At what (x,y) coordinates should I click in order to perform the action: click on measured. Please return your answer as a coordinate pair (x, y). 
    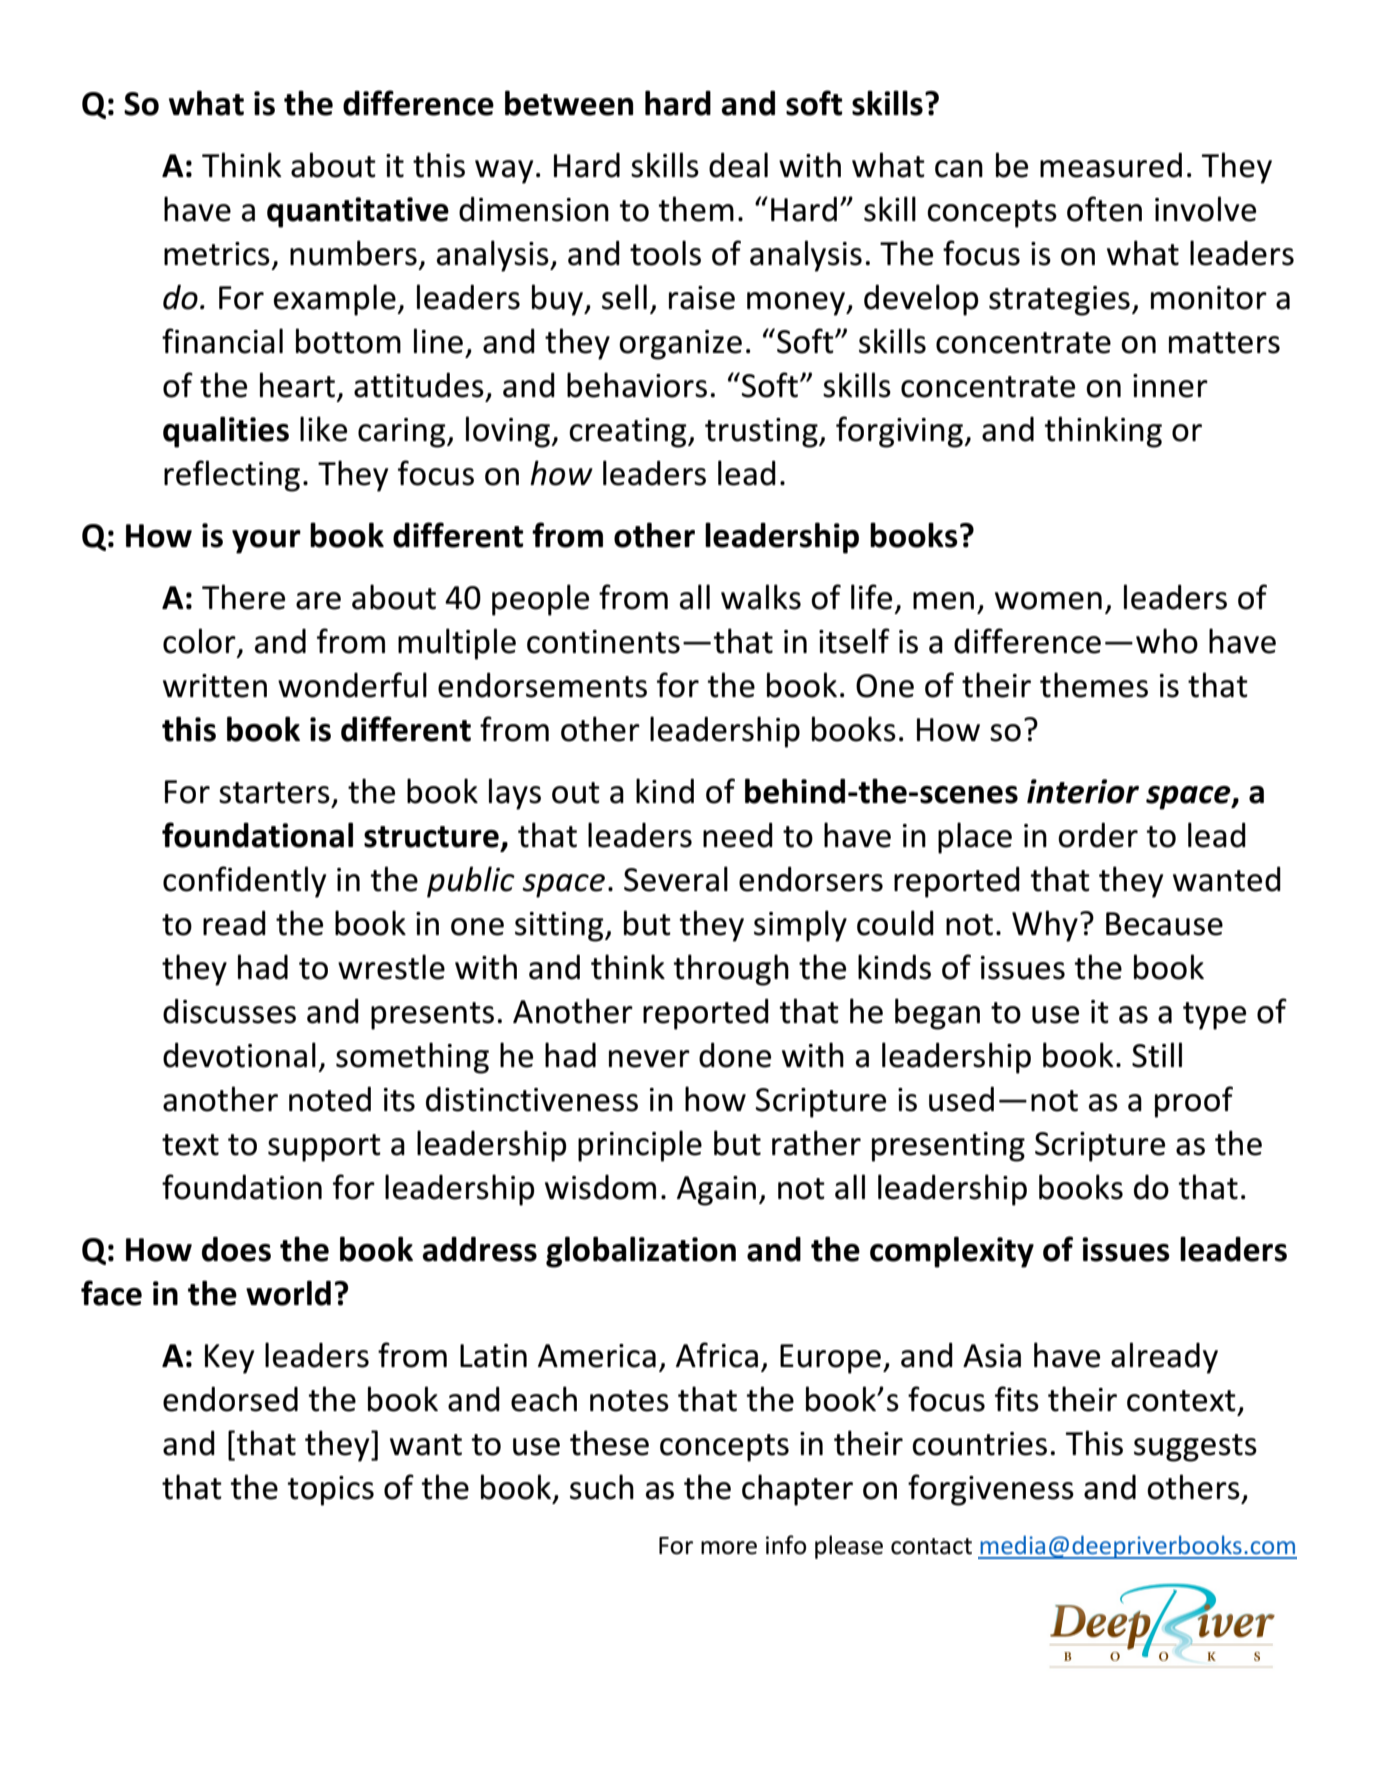
    Looking at the image, I should click on (1111, 165).
